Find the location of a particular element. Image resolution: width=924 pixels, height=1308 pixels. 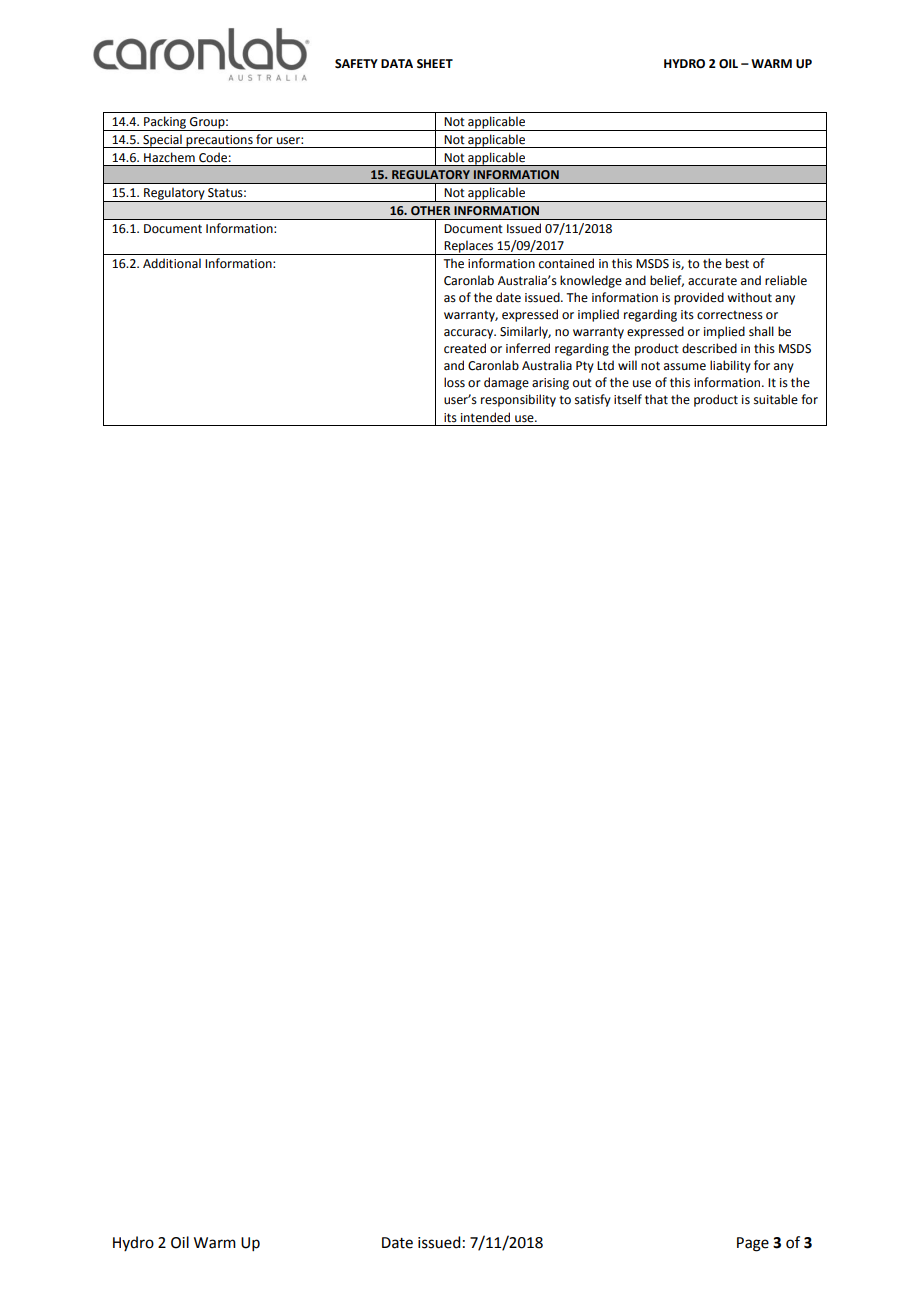

responsibility is located at coordinates (518, 400).
